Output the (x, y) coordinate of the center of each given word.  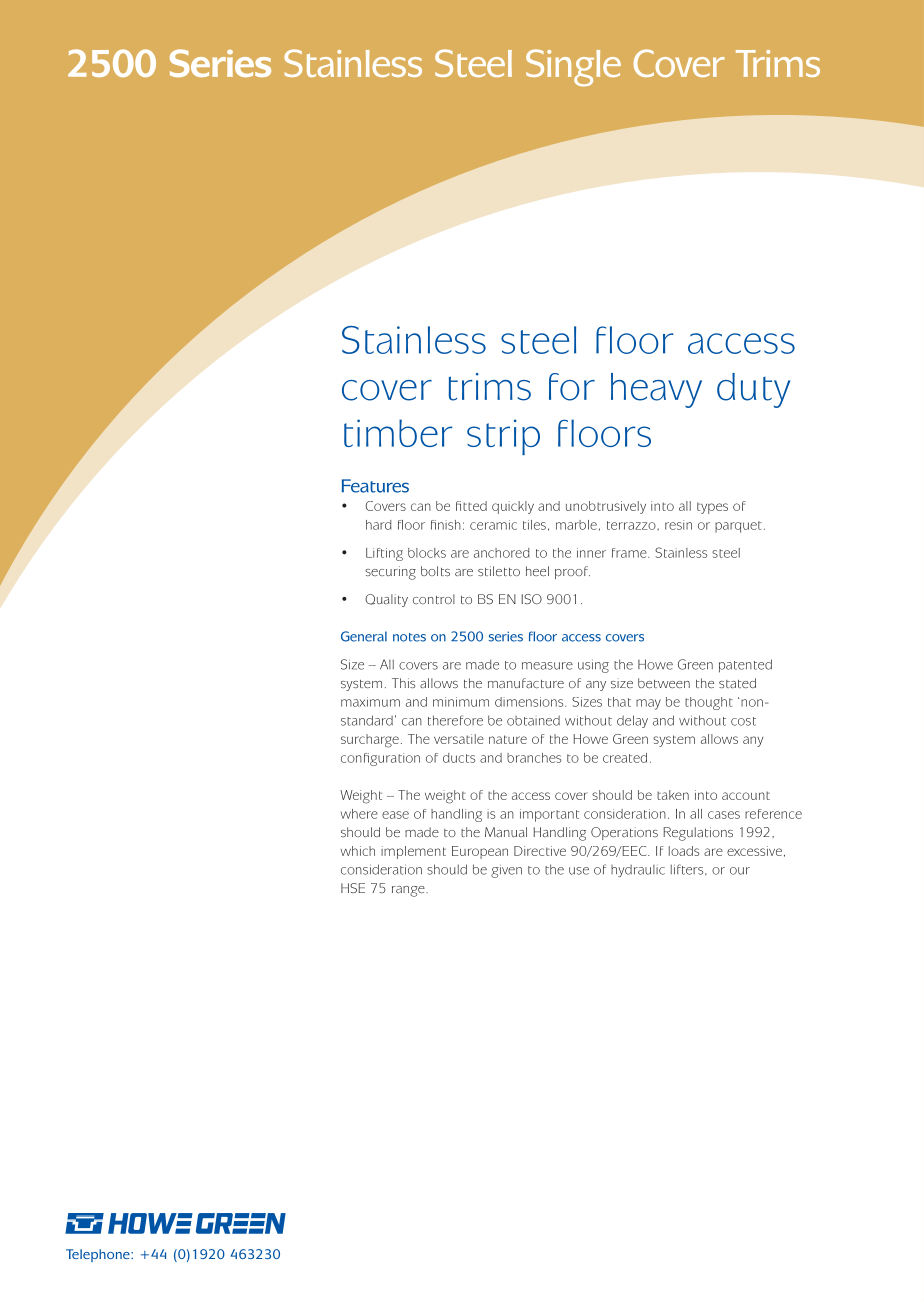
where (359, 814)
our (740, 871)
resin (678, 525)
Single (573, 68)
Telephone (99, 1255)
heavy (656, 390)
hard (379, 525)
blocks (427, 553)
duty (754, 390)
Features (375, 486)
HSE (353, 888)
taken (673, 795)
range (409, 891)
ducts (459, 758)
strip (503, 437)
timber (398, 433)
